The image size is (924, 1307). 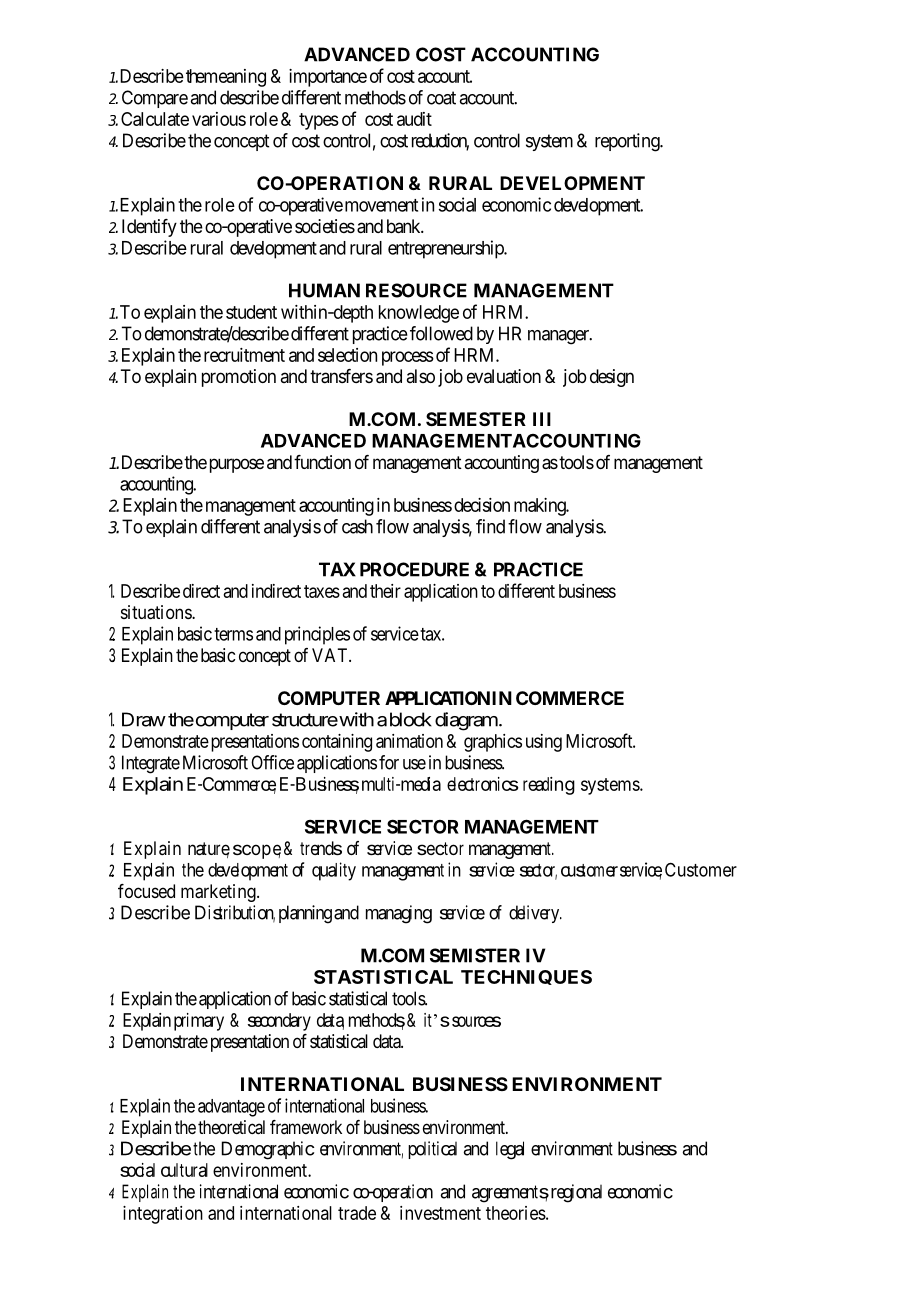 I want to click on various, so click(x=219, y=119).
